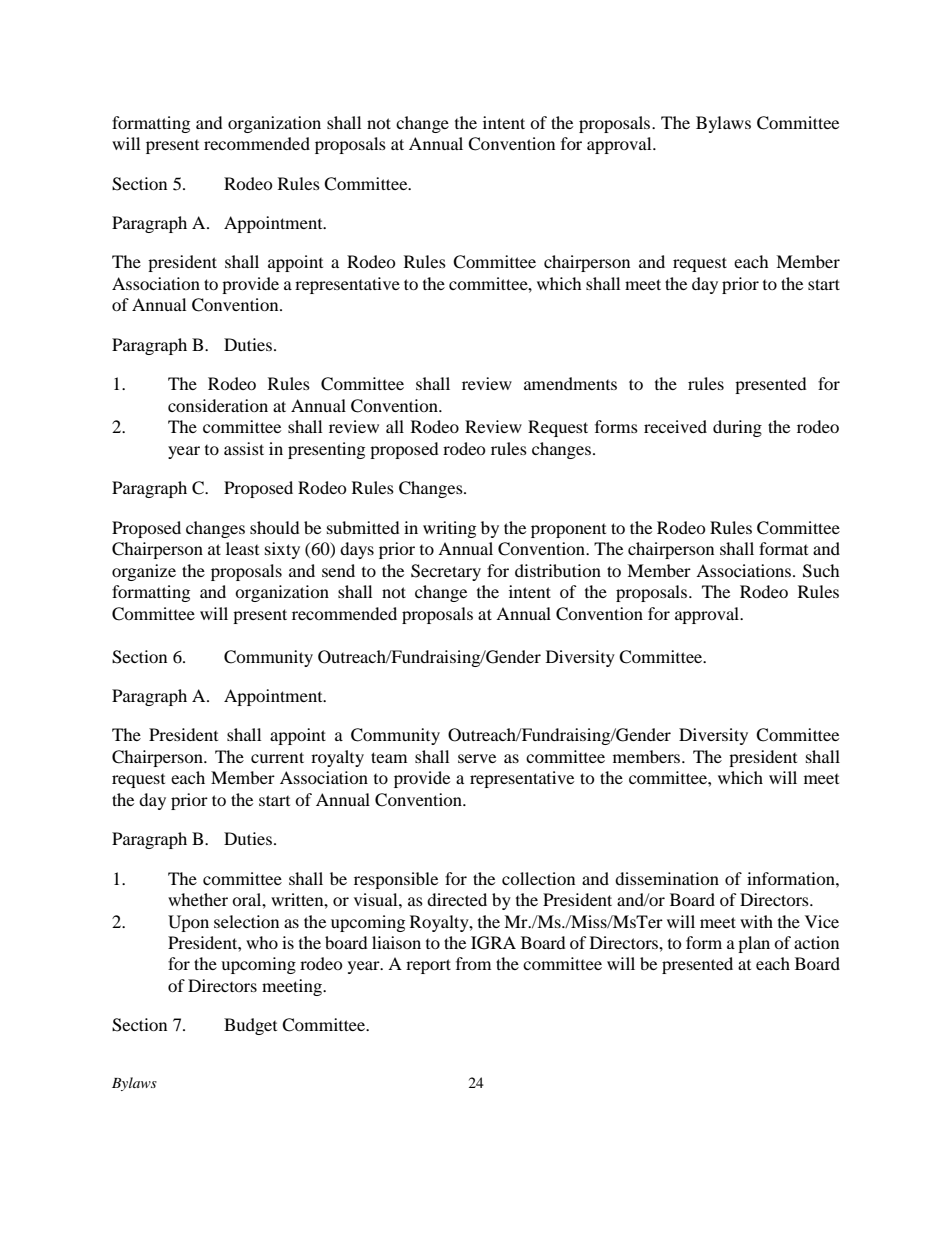 This image has height=1233, width=952. Describe the element at coordinates (277, 757) in the image. I see `current` at that location.
